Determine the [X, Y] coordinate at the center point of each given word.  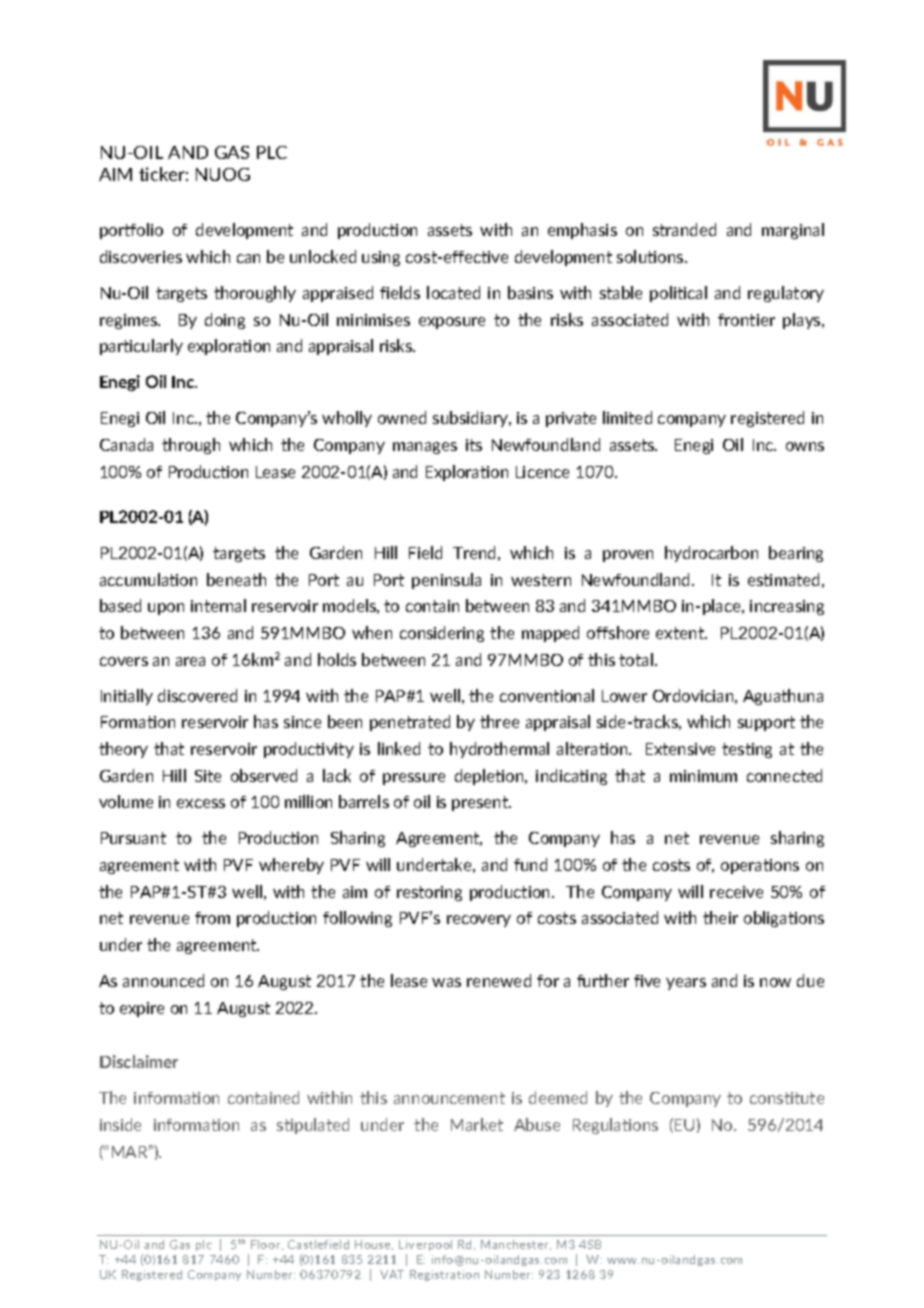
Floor [267, 1245]
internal [218, 605]
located [453, 292]
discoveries [141, 256]
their [720, 917]
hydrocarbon [711, 554]
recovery [479, 921]
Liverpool [425, 1245]
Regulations [615, 1126]
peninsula [446, 581]
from [212, 918]
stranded [684, 229]
